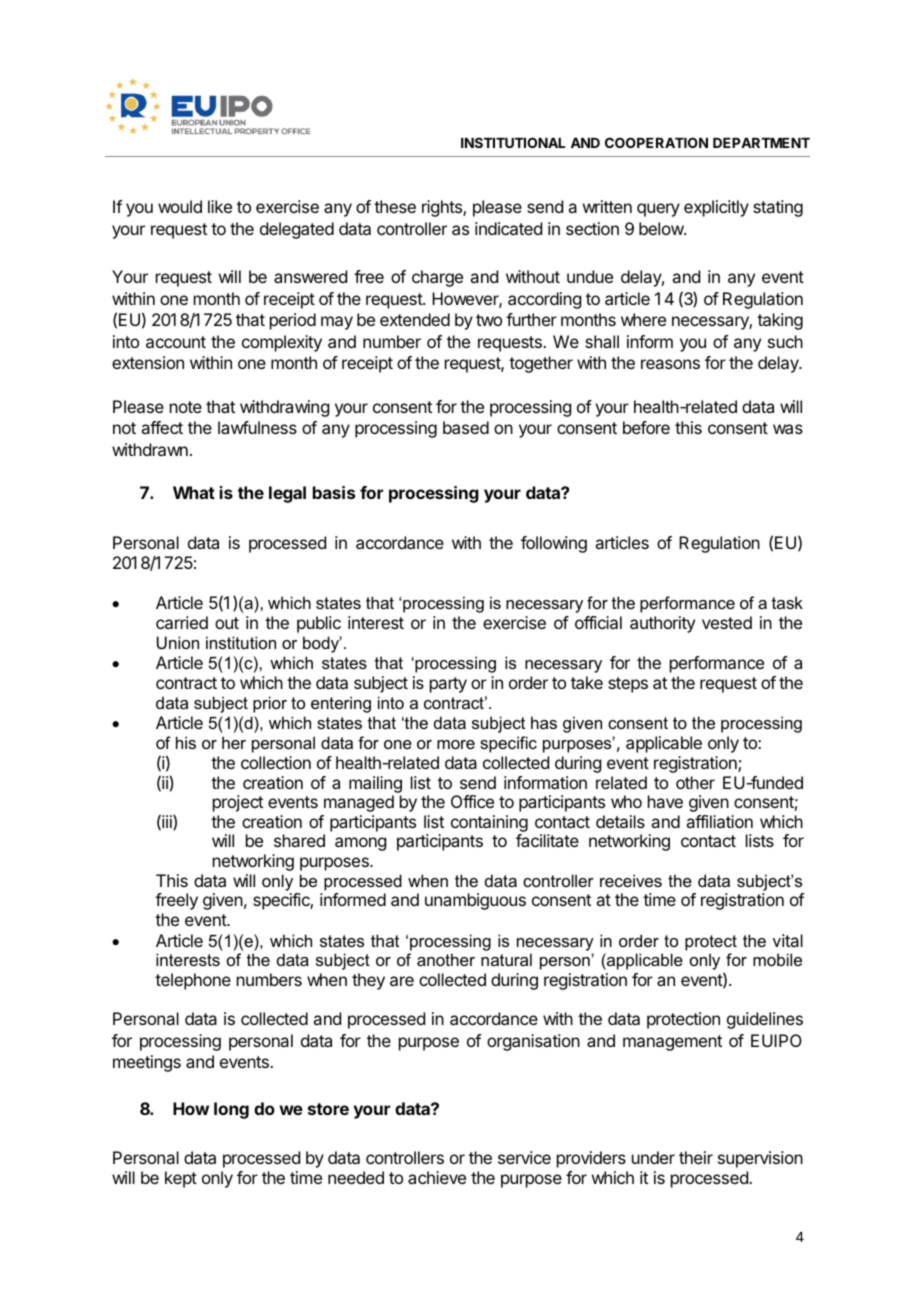  What do you see at coordinates (178, 642) in the screenshot?
I see `Union` at bounding box center [178, 642].
